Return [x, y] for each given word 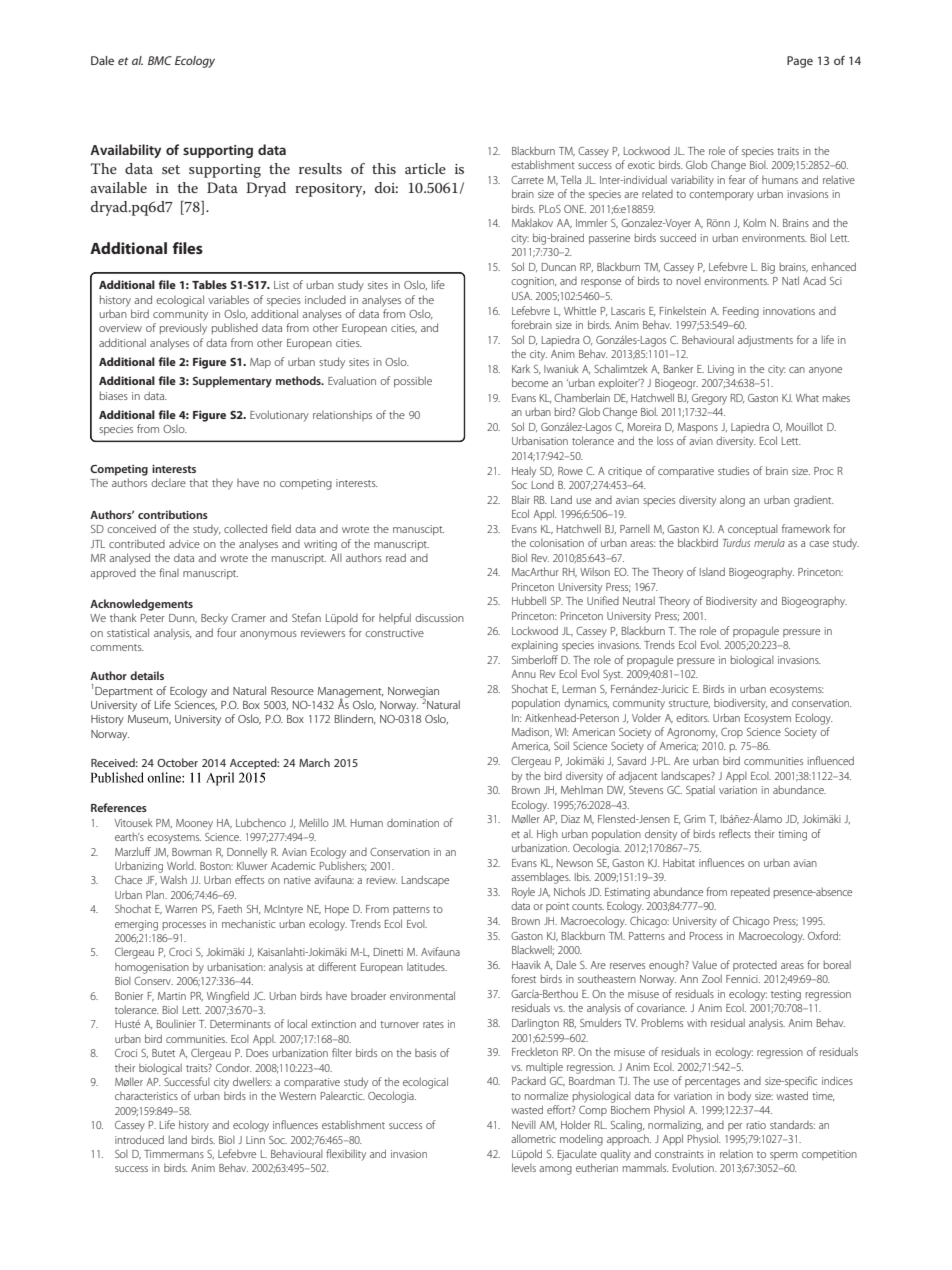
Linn [255, 1140]
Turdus [736, 543]
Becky [214, 619]
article [425, 168]
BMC [160, 60]
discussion [439, 617]
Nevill [524, 1124]
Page [800, 62]
